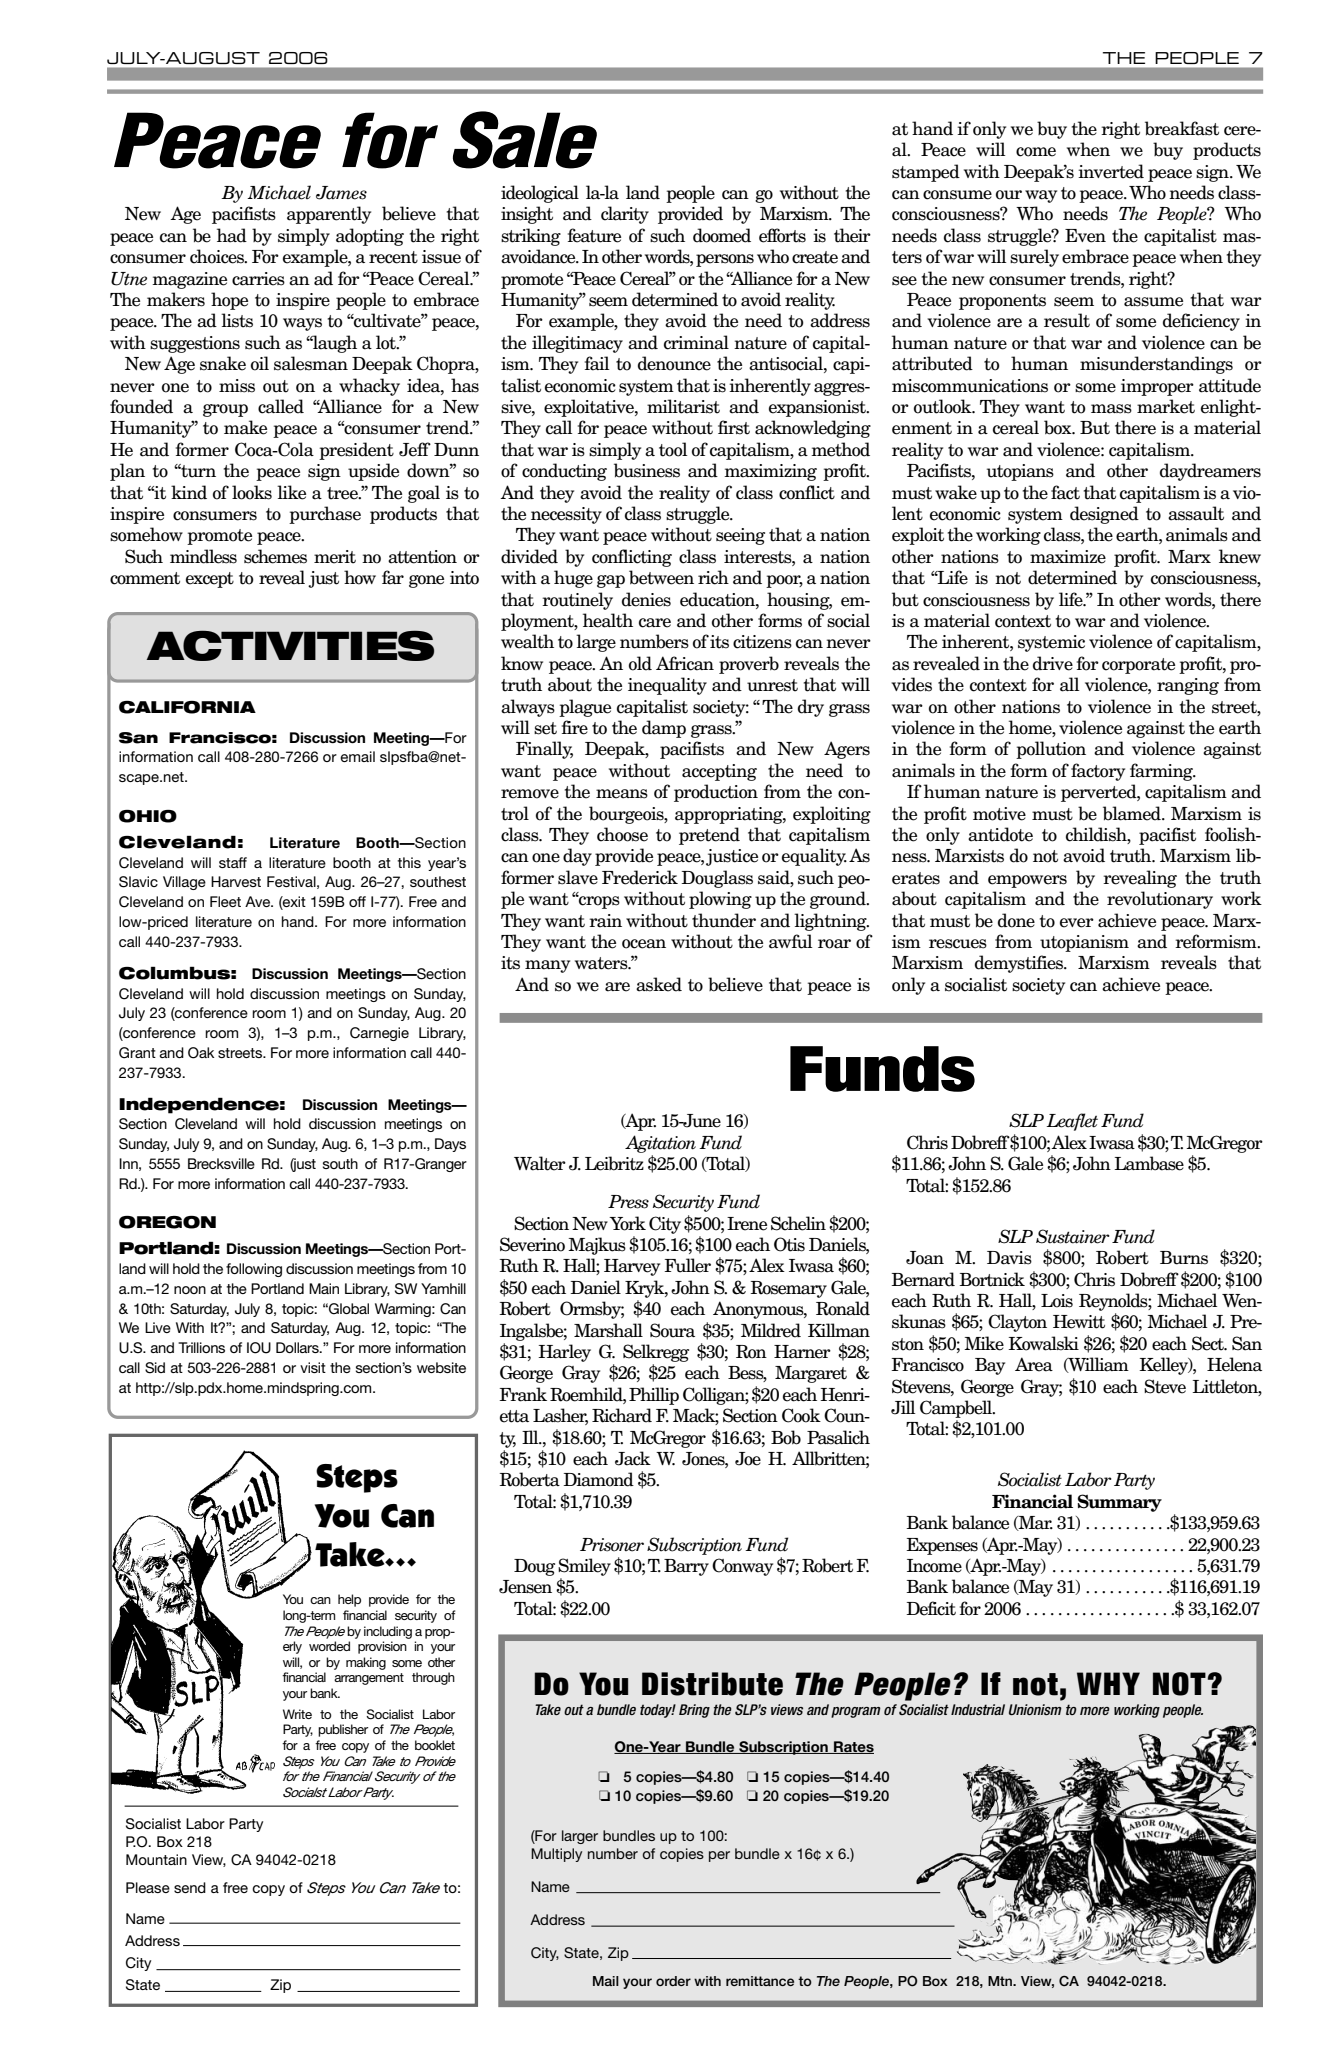 The width and height of the page is (1331, 2056). I want to click on Summary, so click(1120, 1503).
